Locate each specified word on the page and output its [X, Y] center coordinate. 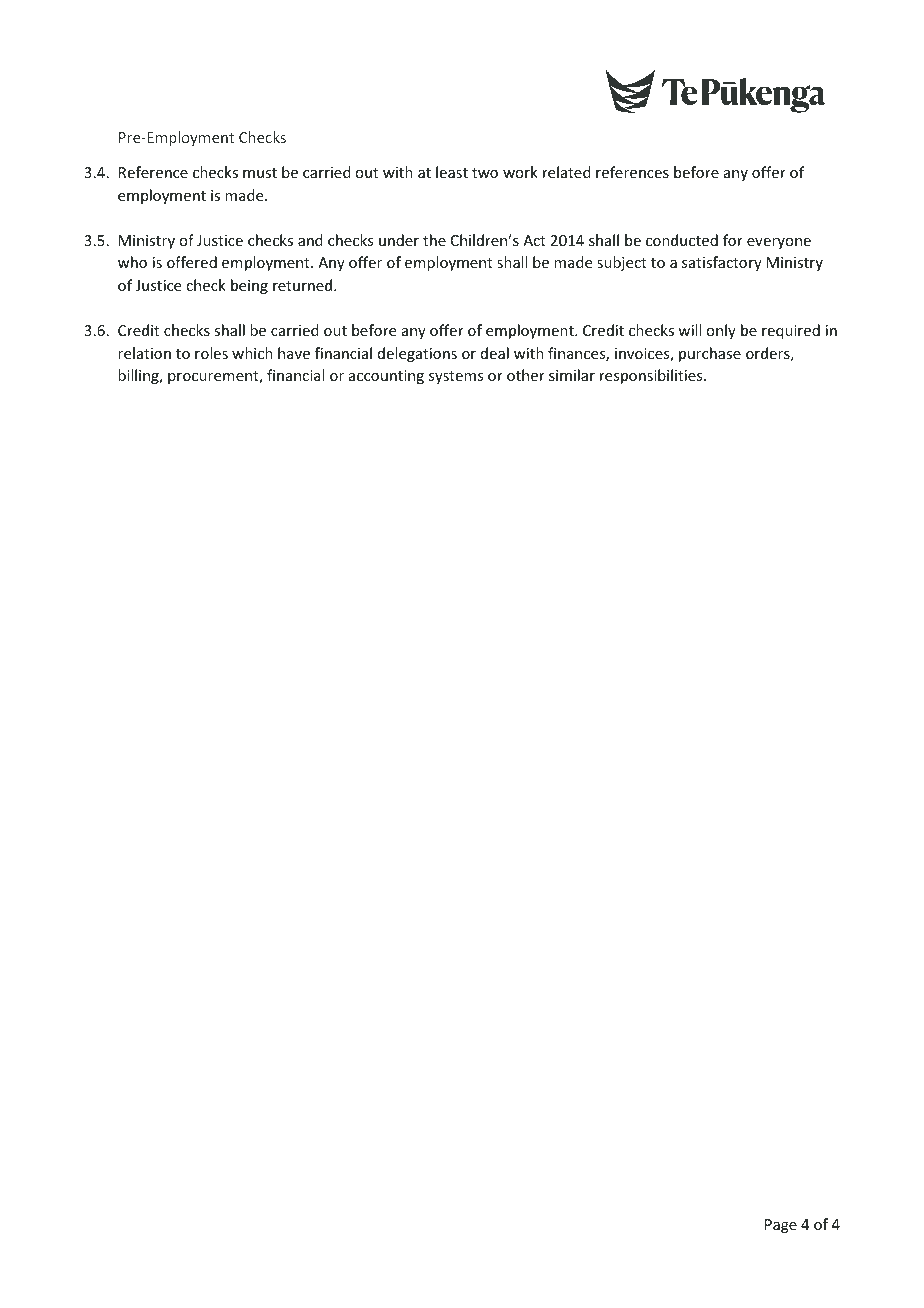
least [452, 172]
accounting [386, 377]
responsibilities [652, 376]
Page [781, 1226]
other [526, 375]
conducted [682, 240]
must [260, 173]
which [252, 353]
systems [456, 377]
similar [572, 375]
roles [211, 353]
